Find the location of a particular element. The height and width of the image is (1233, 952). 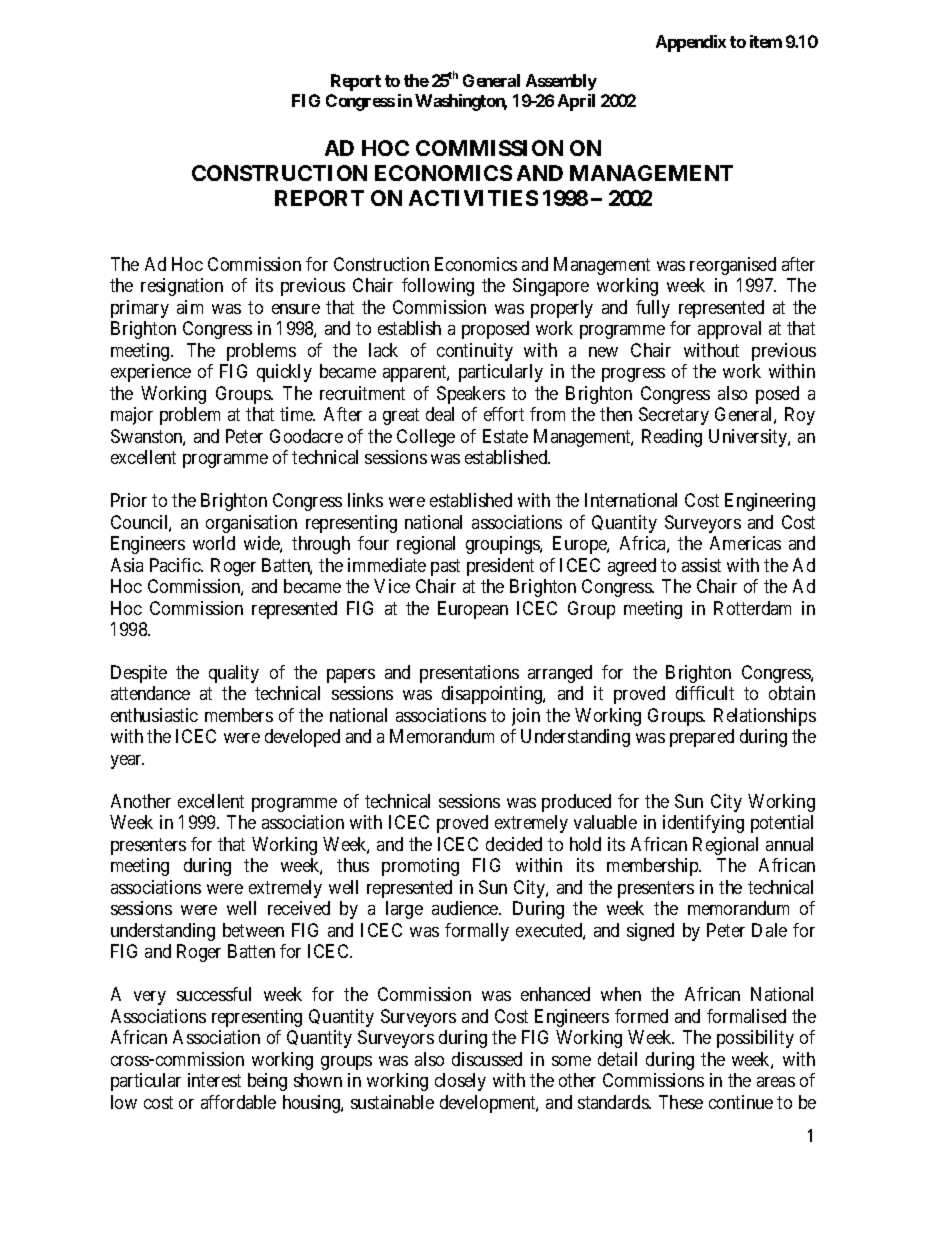

promoting is located at coordinates (420, 867).
